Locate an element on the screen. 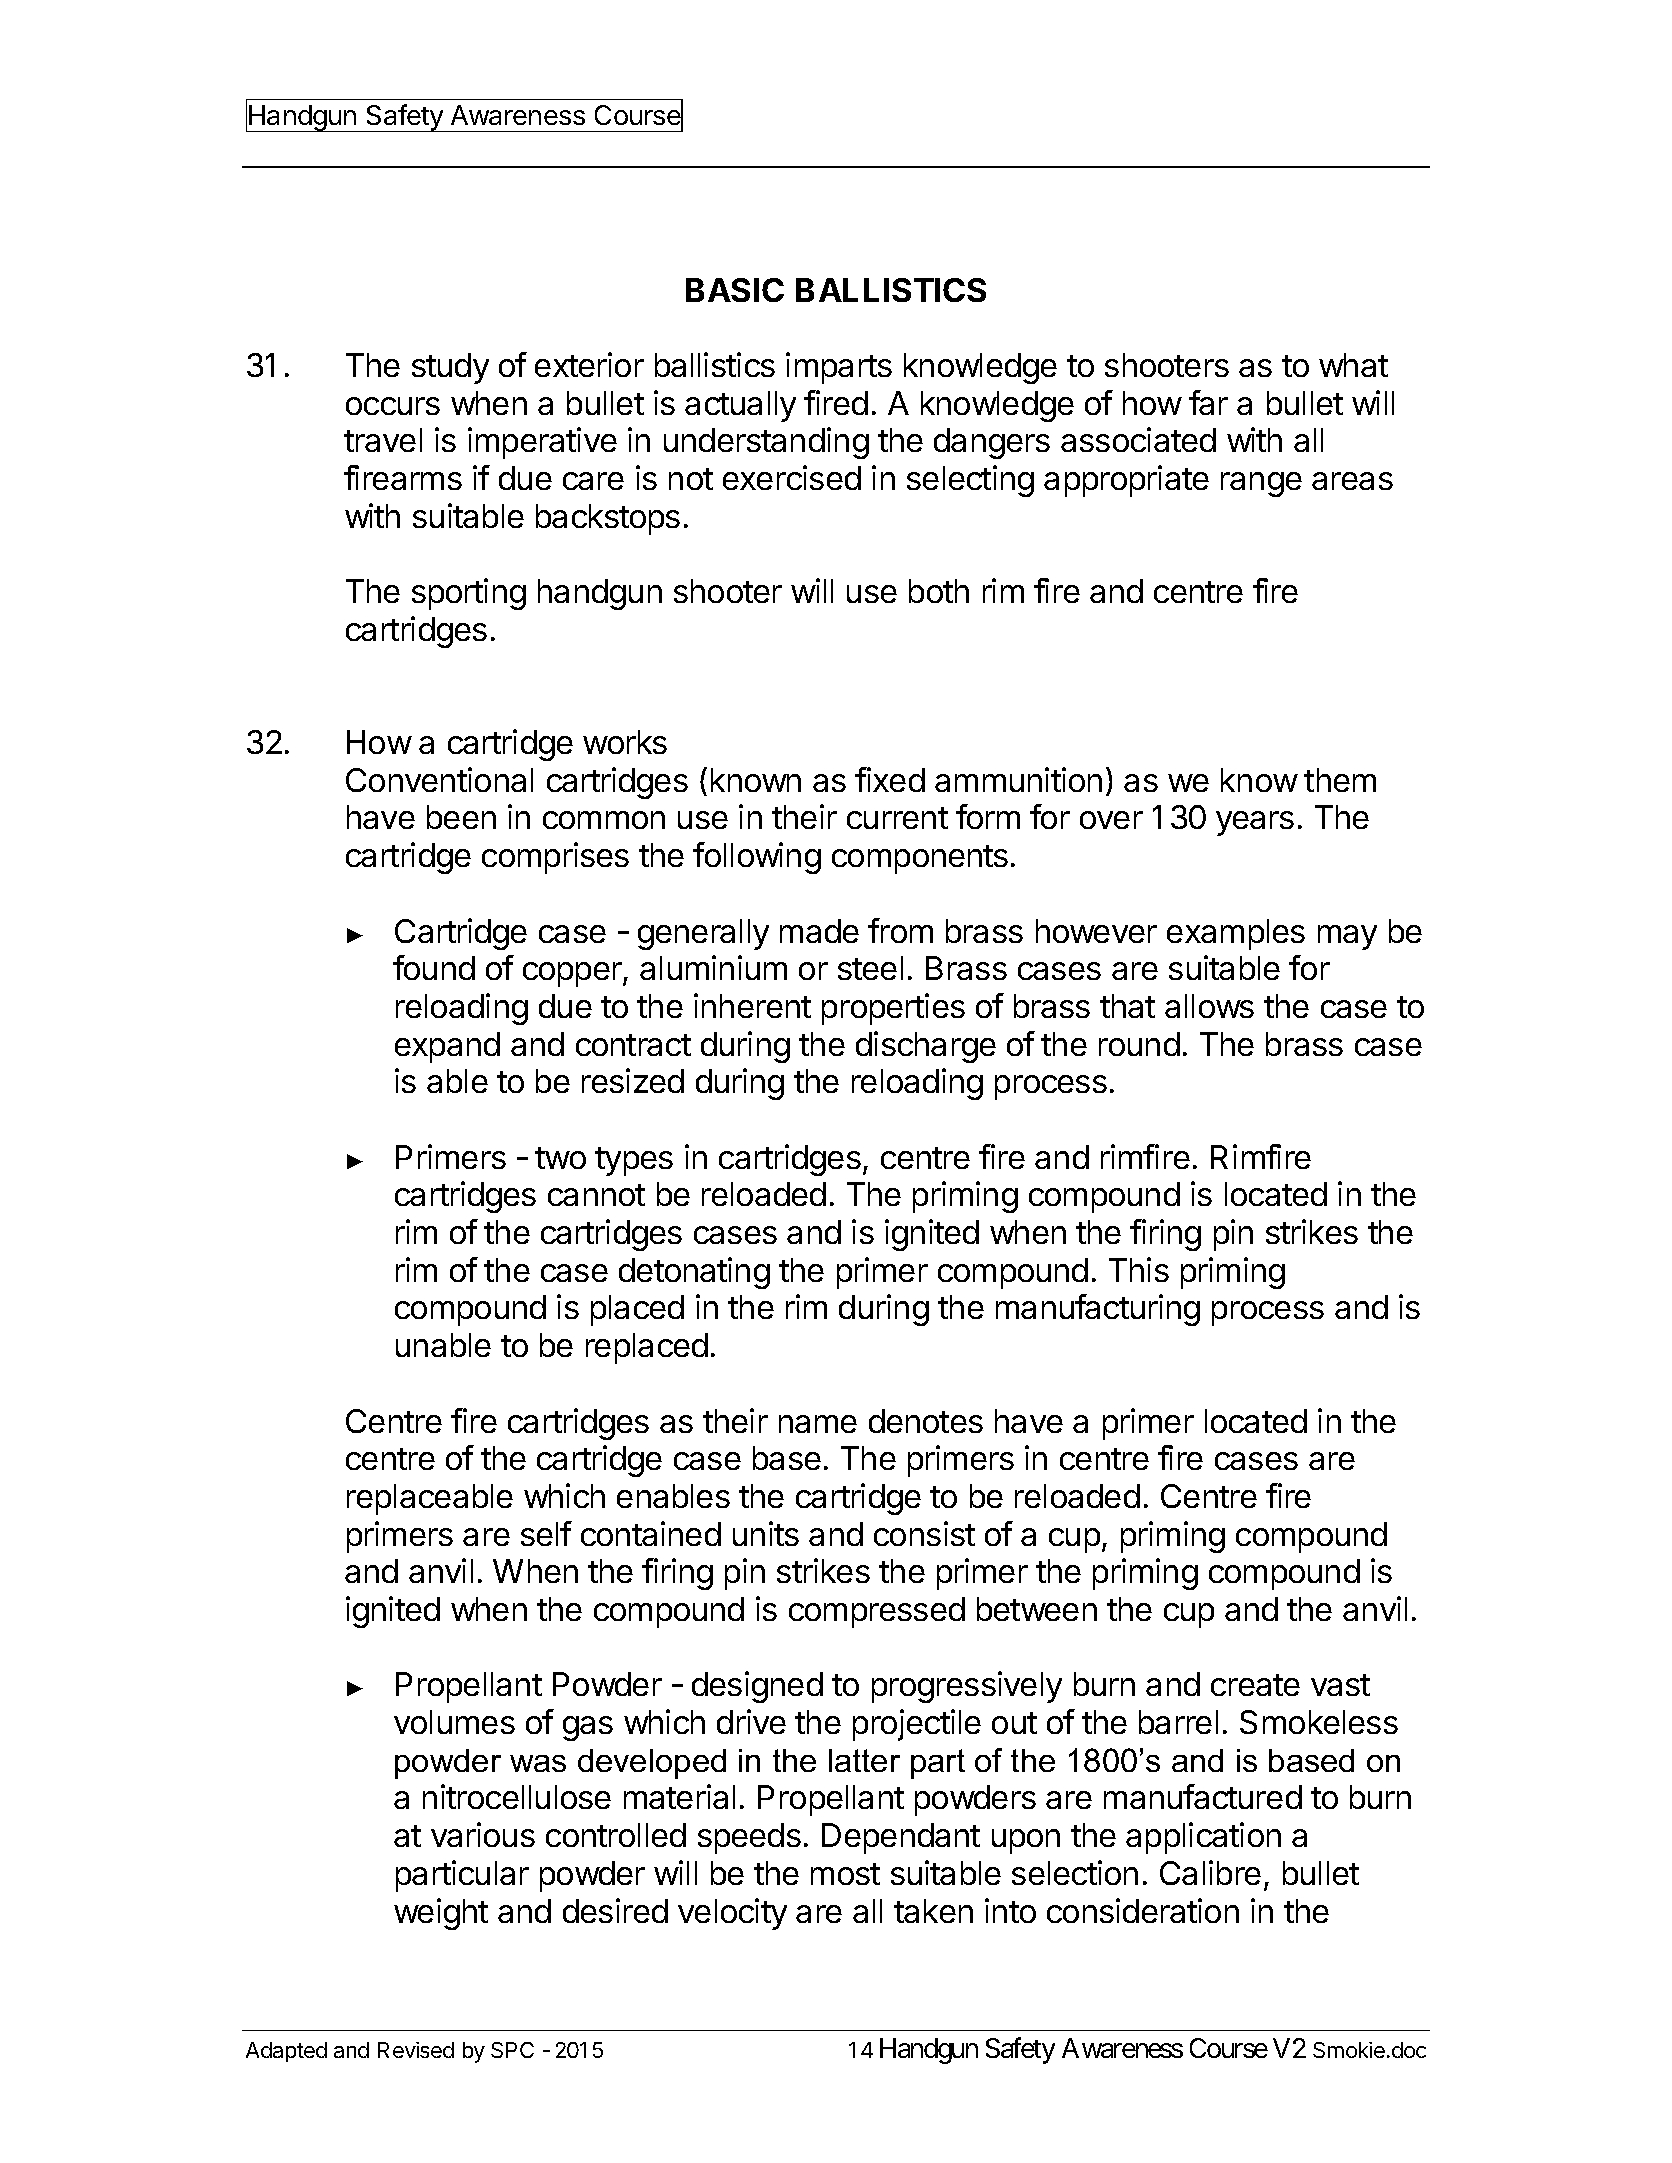  study is located at coordinates (450, 368).
